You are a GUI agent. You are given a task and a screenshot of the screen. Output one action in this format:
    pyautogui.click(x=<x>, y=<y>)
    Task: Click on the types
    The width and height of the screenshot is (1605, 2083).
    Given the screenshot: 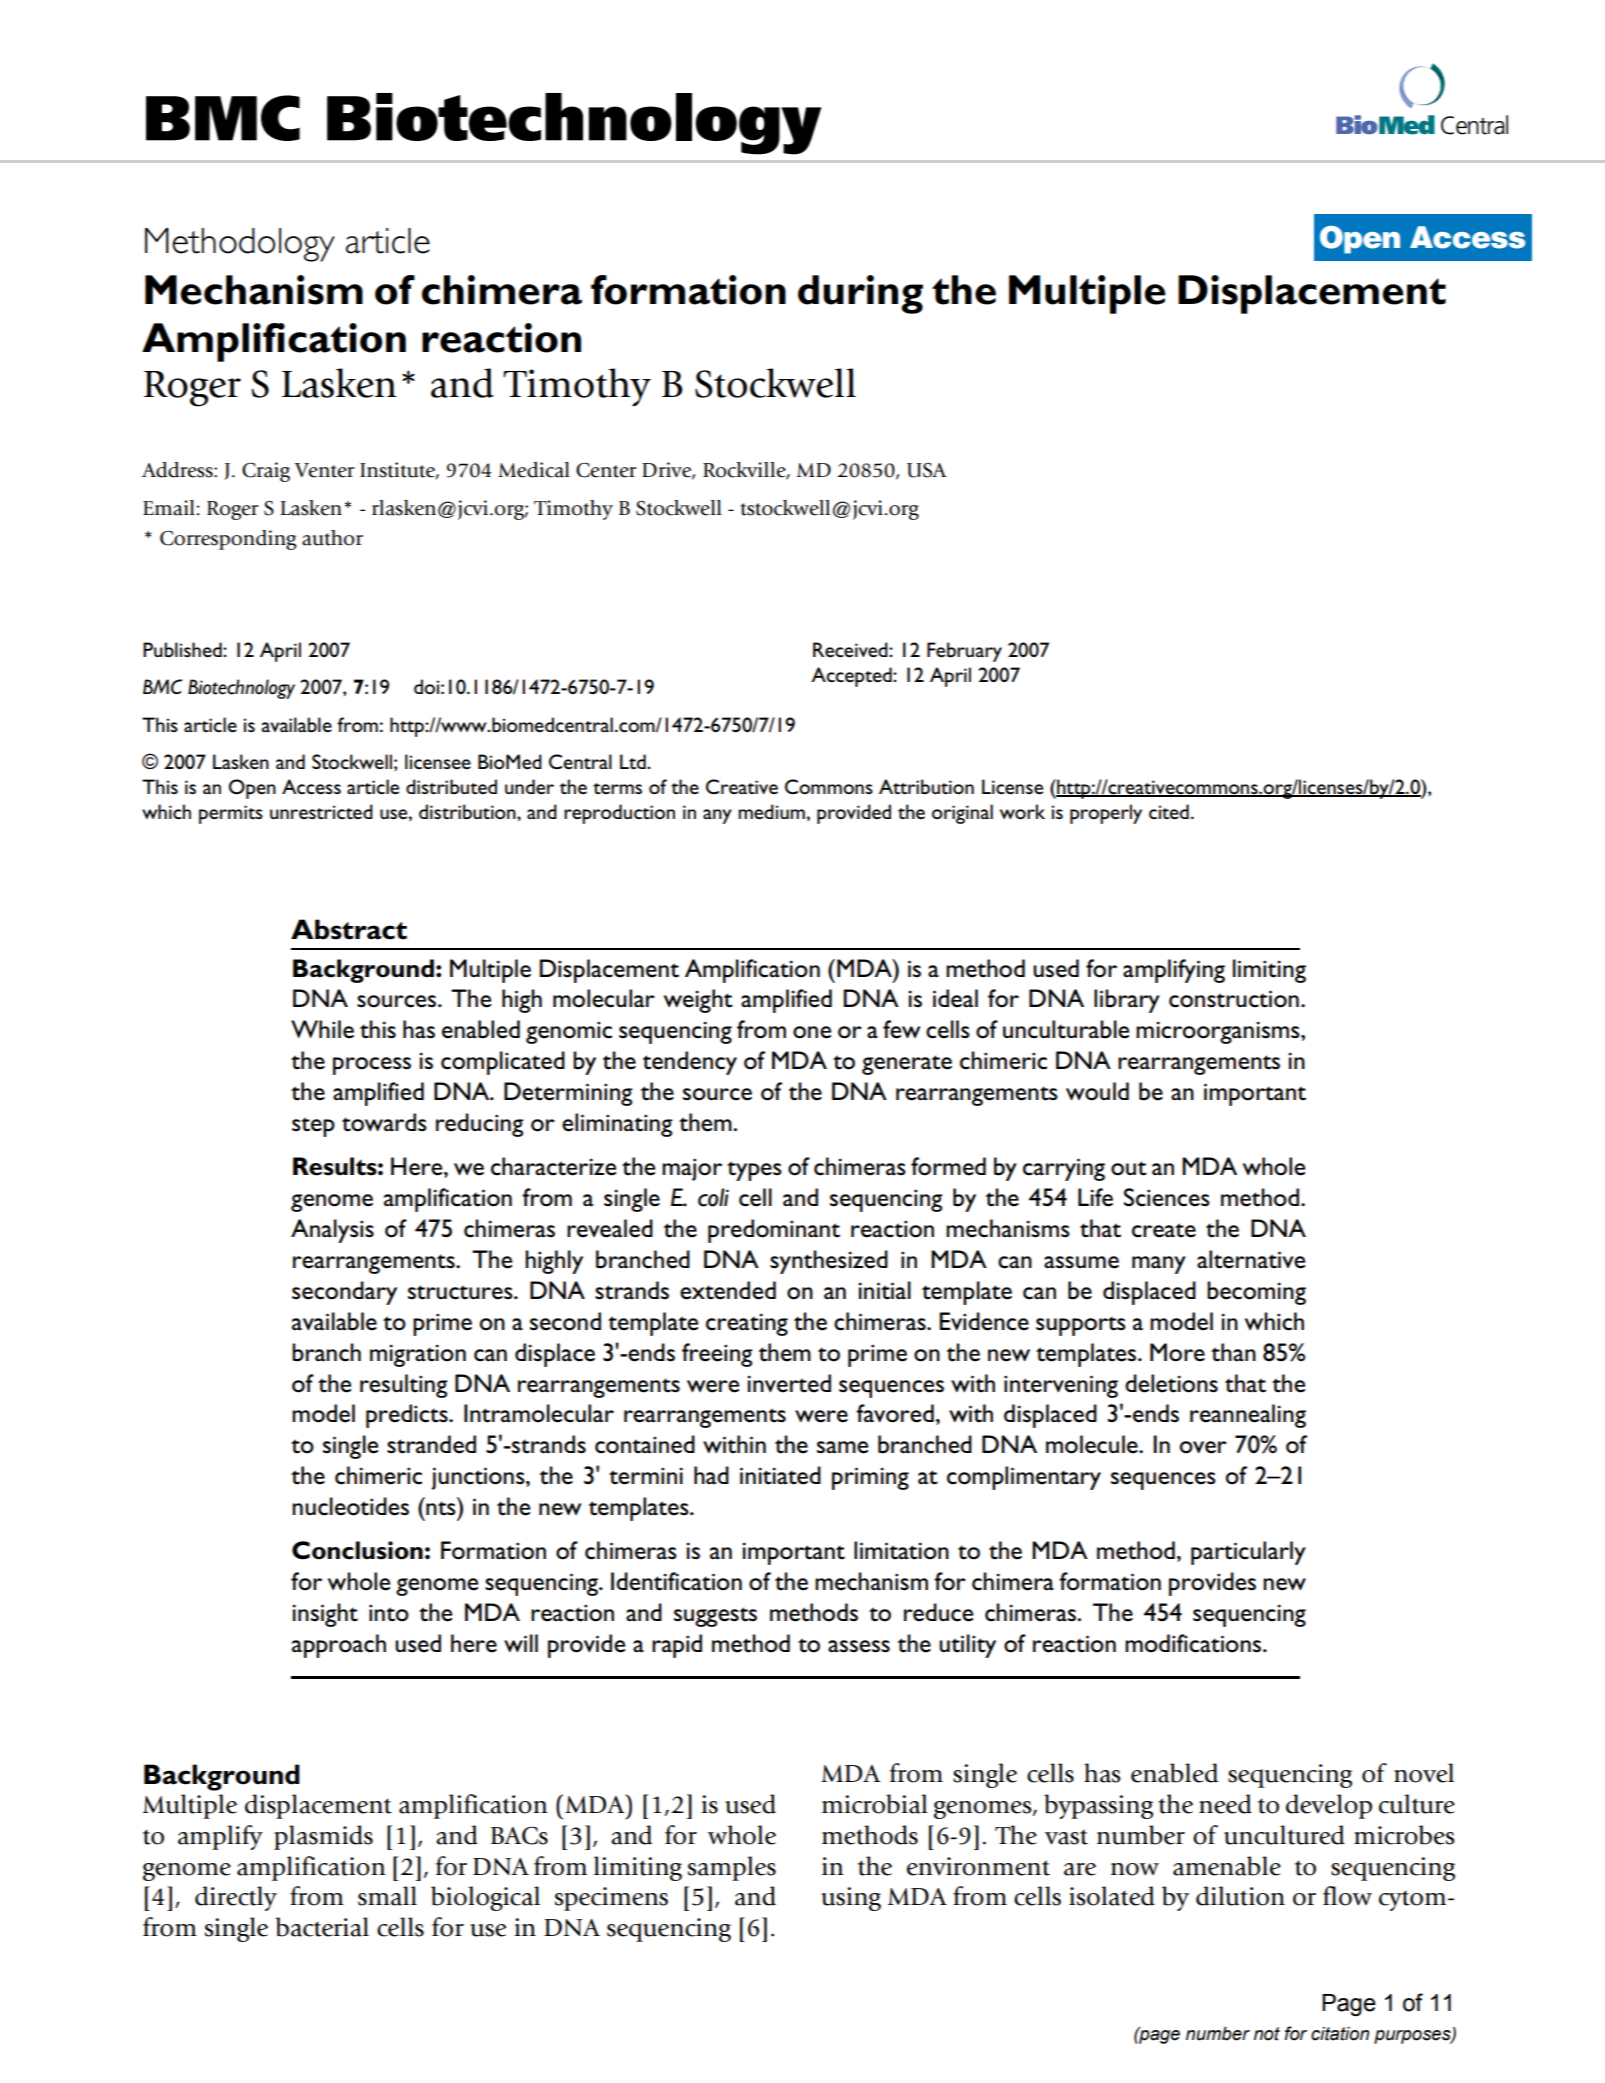 What is the action you would take?
    pyautogui.click(x=754, y=1171)
